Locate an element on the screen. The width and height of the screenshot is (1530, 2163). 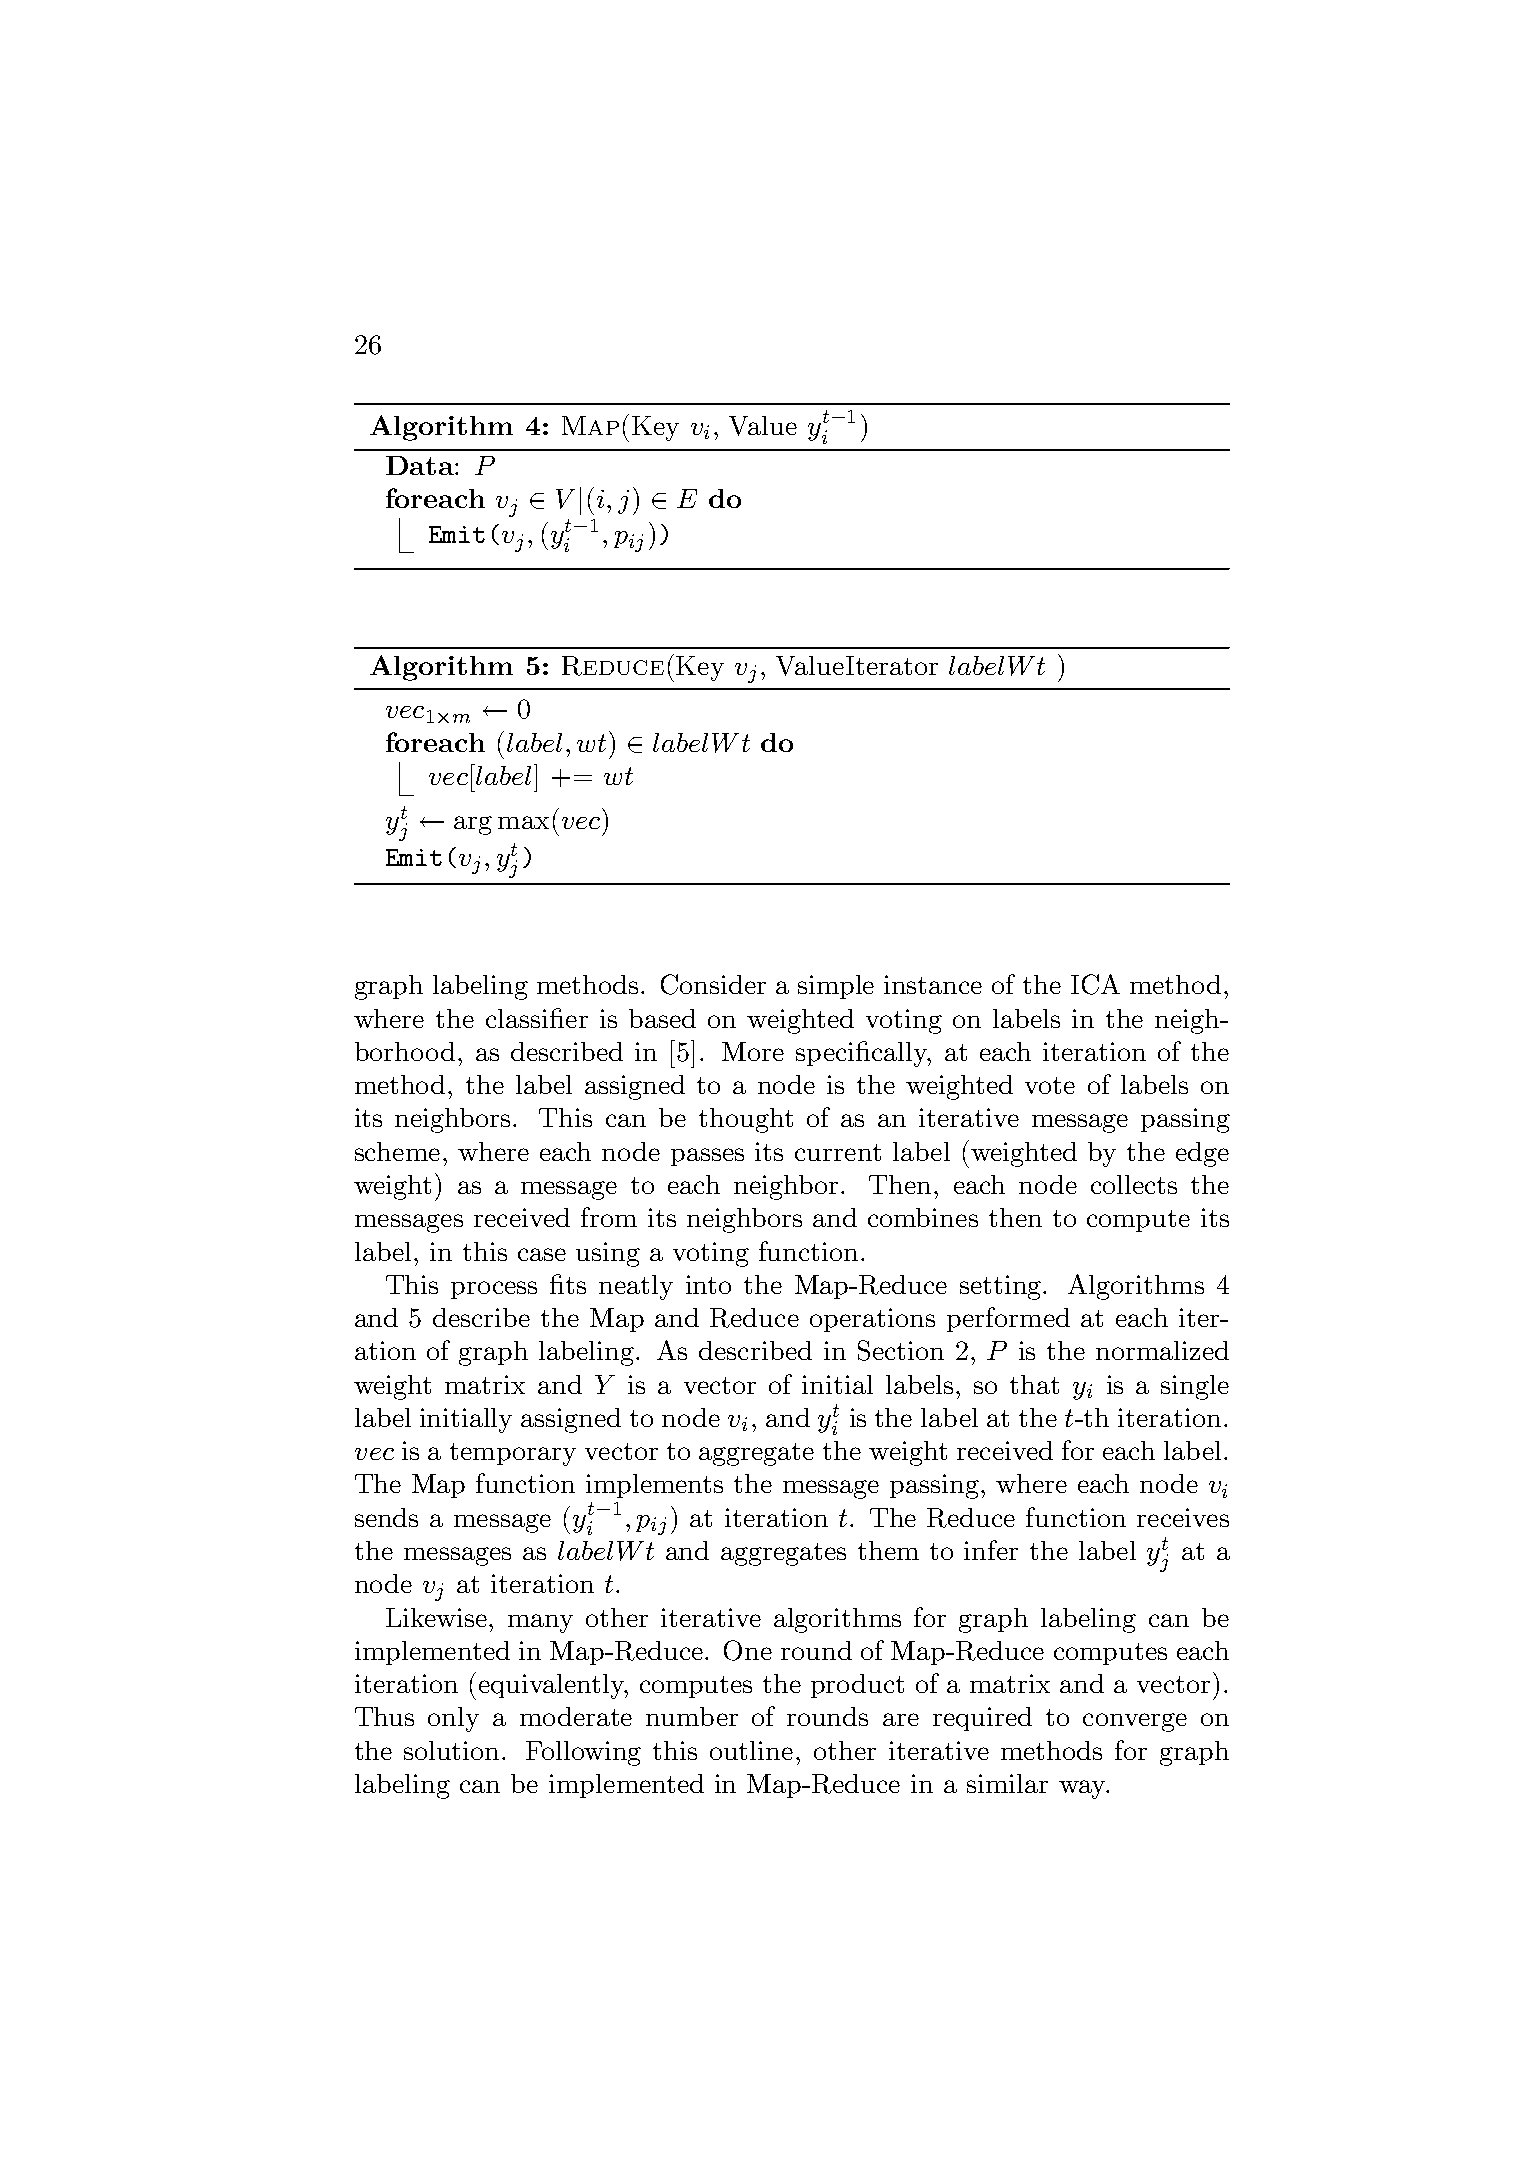
arg is located at coordinates (473, 825).
